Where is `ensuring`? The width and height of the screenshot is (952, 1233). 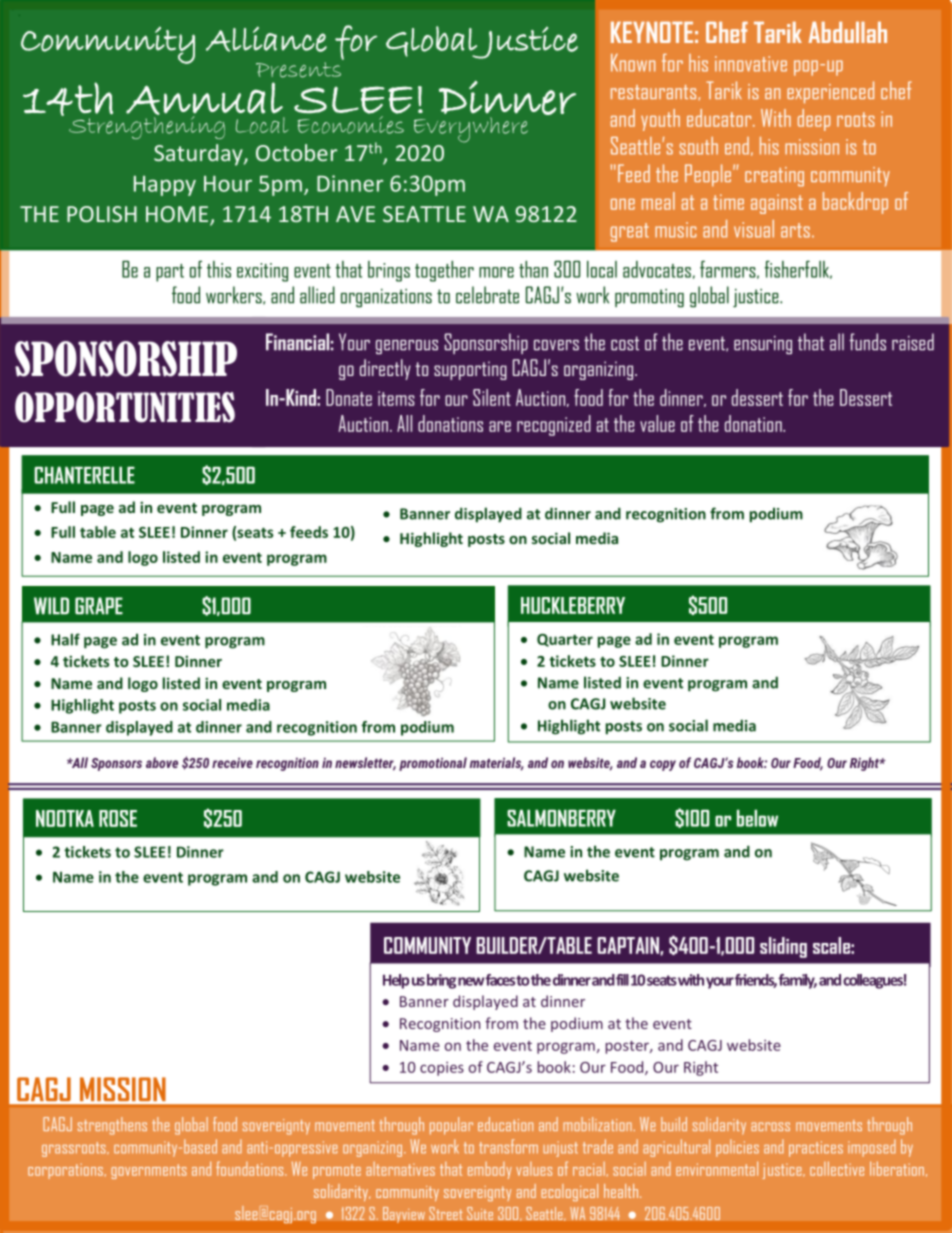 ensuring is located at coordinates (763, 345).
